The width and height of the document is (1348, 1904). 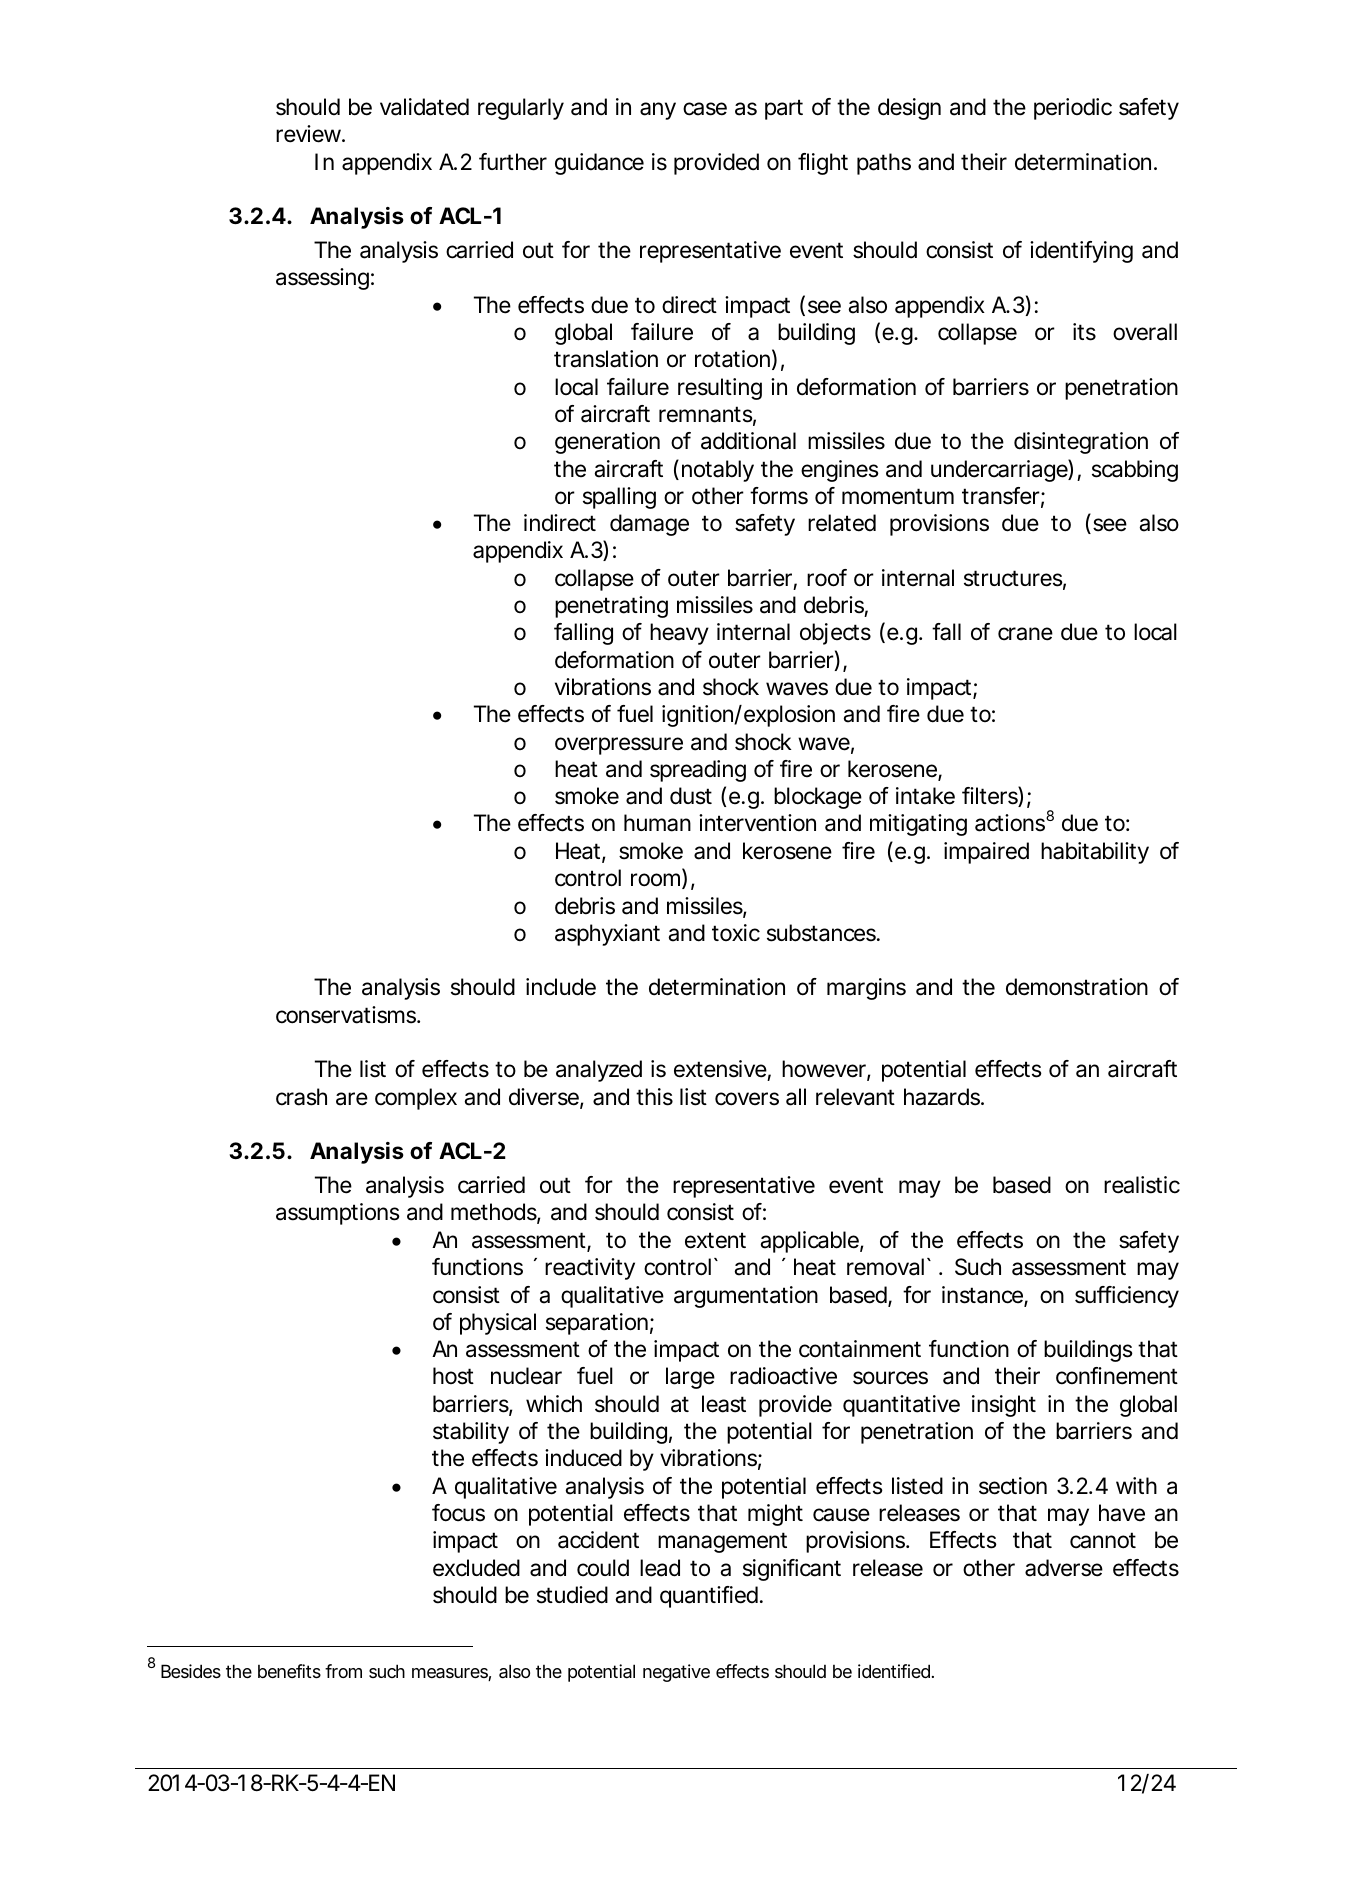 What do you see at coordinates (308, 134) in the document?
I see `review` at bounding box center [308, 134].
